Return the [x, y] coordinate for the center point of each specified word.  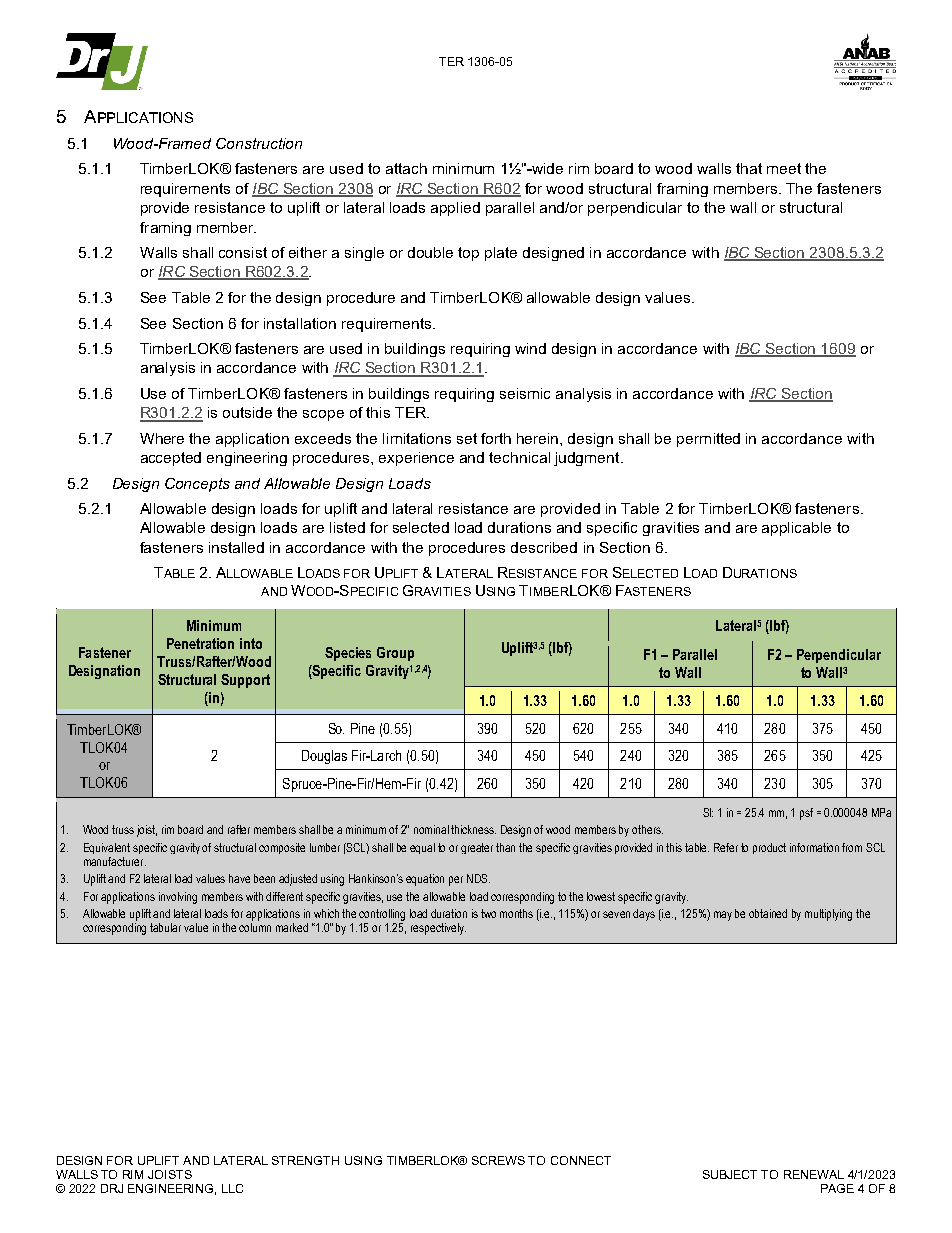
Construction [259, 143]
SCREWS [498, 1160]
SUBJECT [730, 1174]
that [749, 168]
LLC [232, 1188]
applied [455, 209]
